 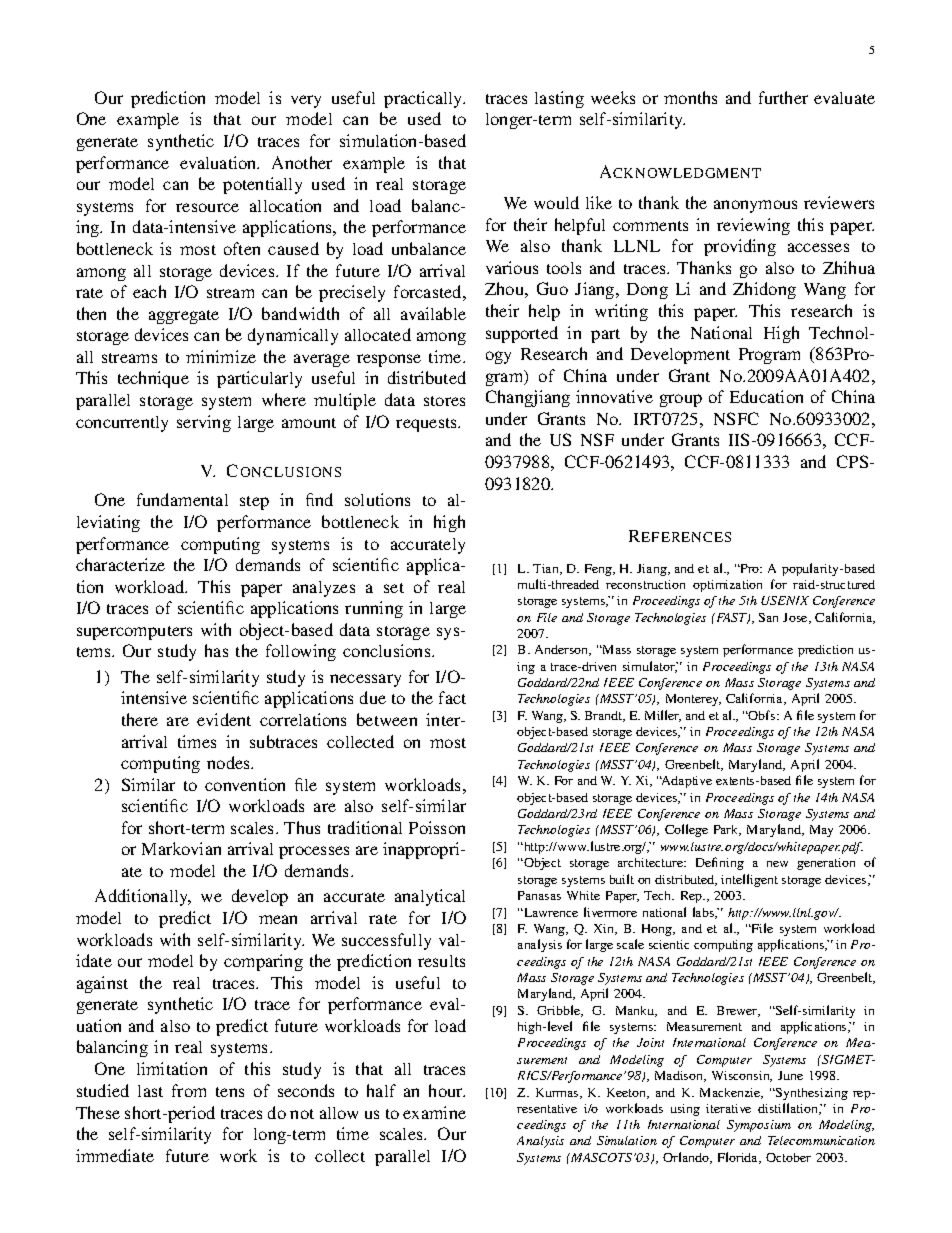 What do you see at coordinates (783, 97) in the page?
I see `further` at bounding box center [783, 97].
